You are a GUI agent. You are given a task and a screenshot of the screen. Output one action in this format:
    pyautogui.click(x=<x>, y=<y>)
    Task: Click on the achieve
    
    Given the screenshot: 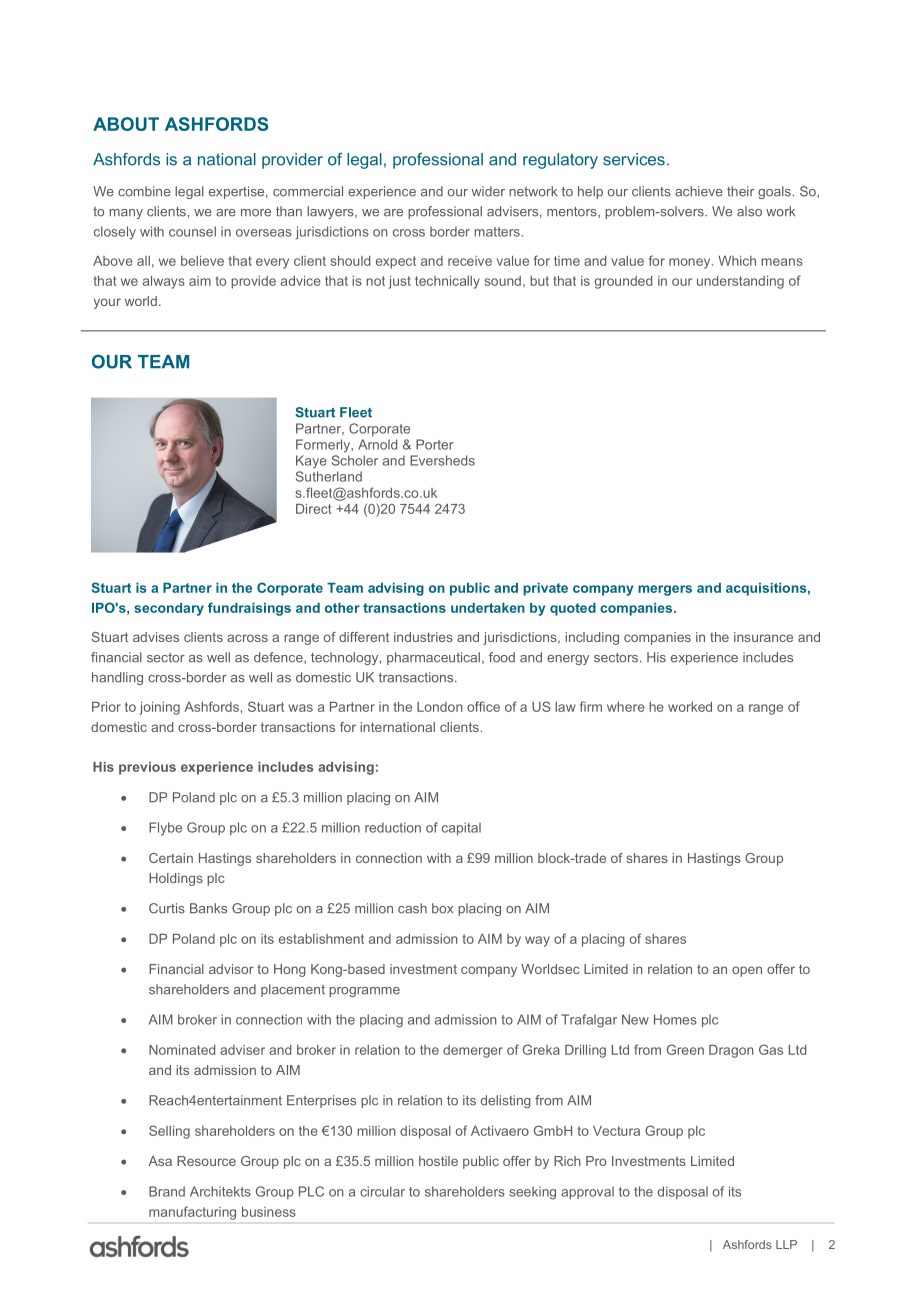 What is the action you would take?
    pyautogui.click(x=699, y=191)
